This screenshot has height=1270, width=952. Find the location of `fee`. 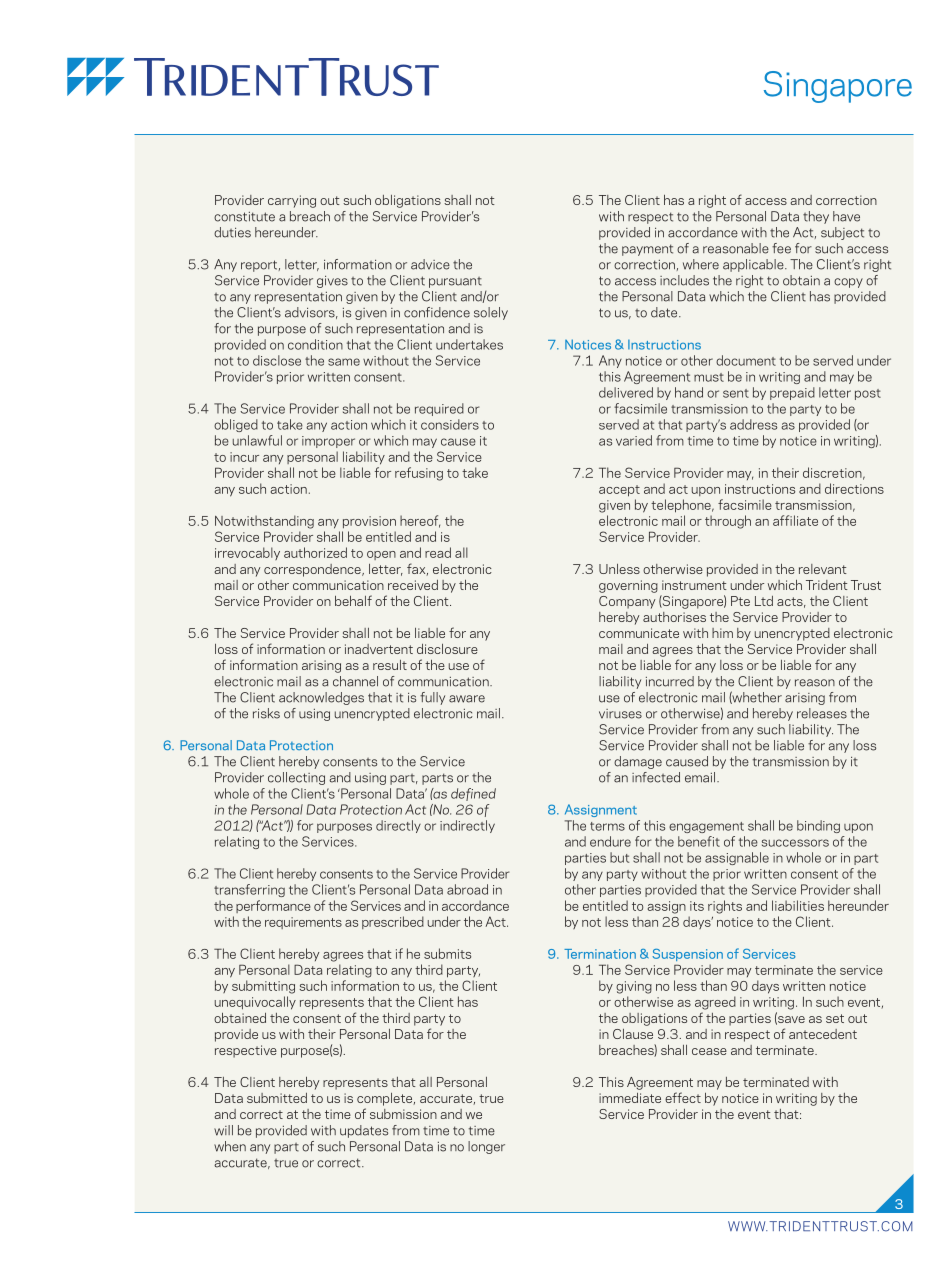

fee is located at coordinates (781, 248).
